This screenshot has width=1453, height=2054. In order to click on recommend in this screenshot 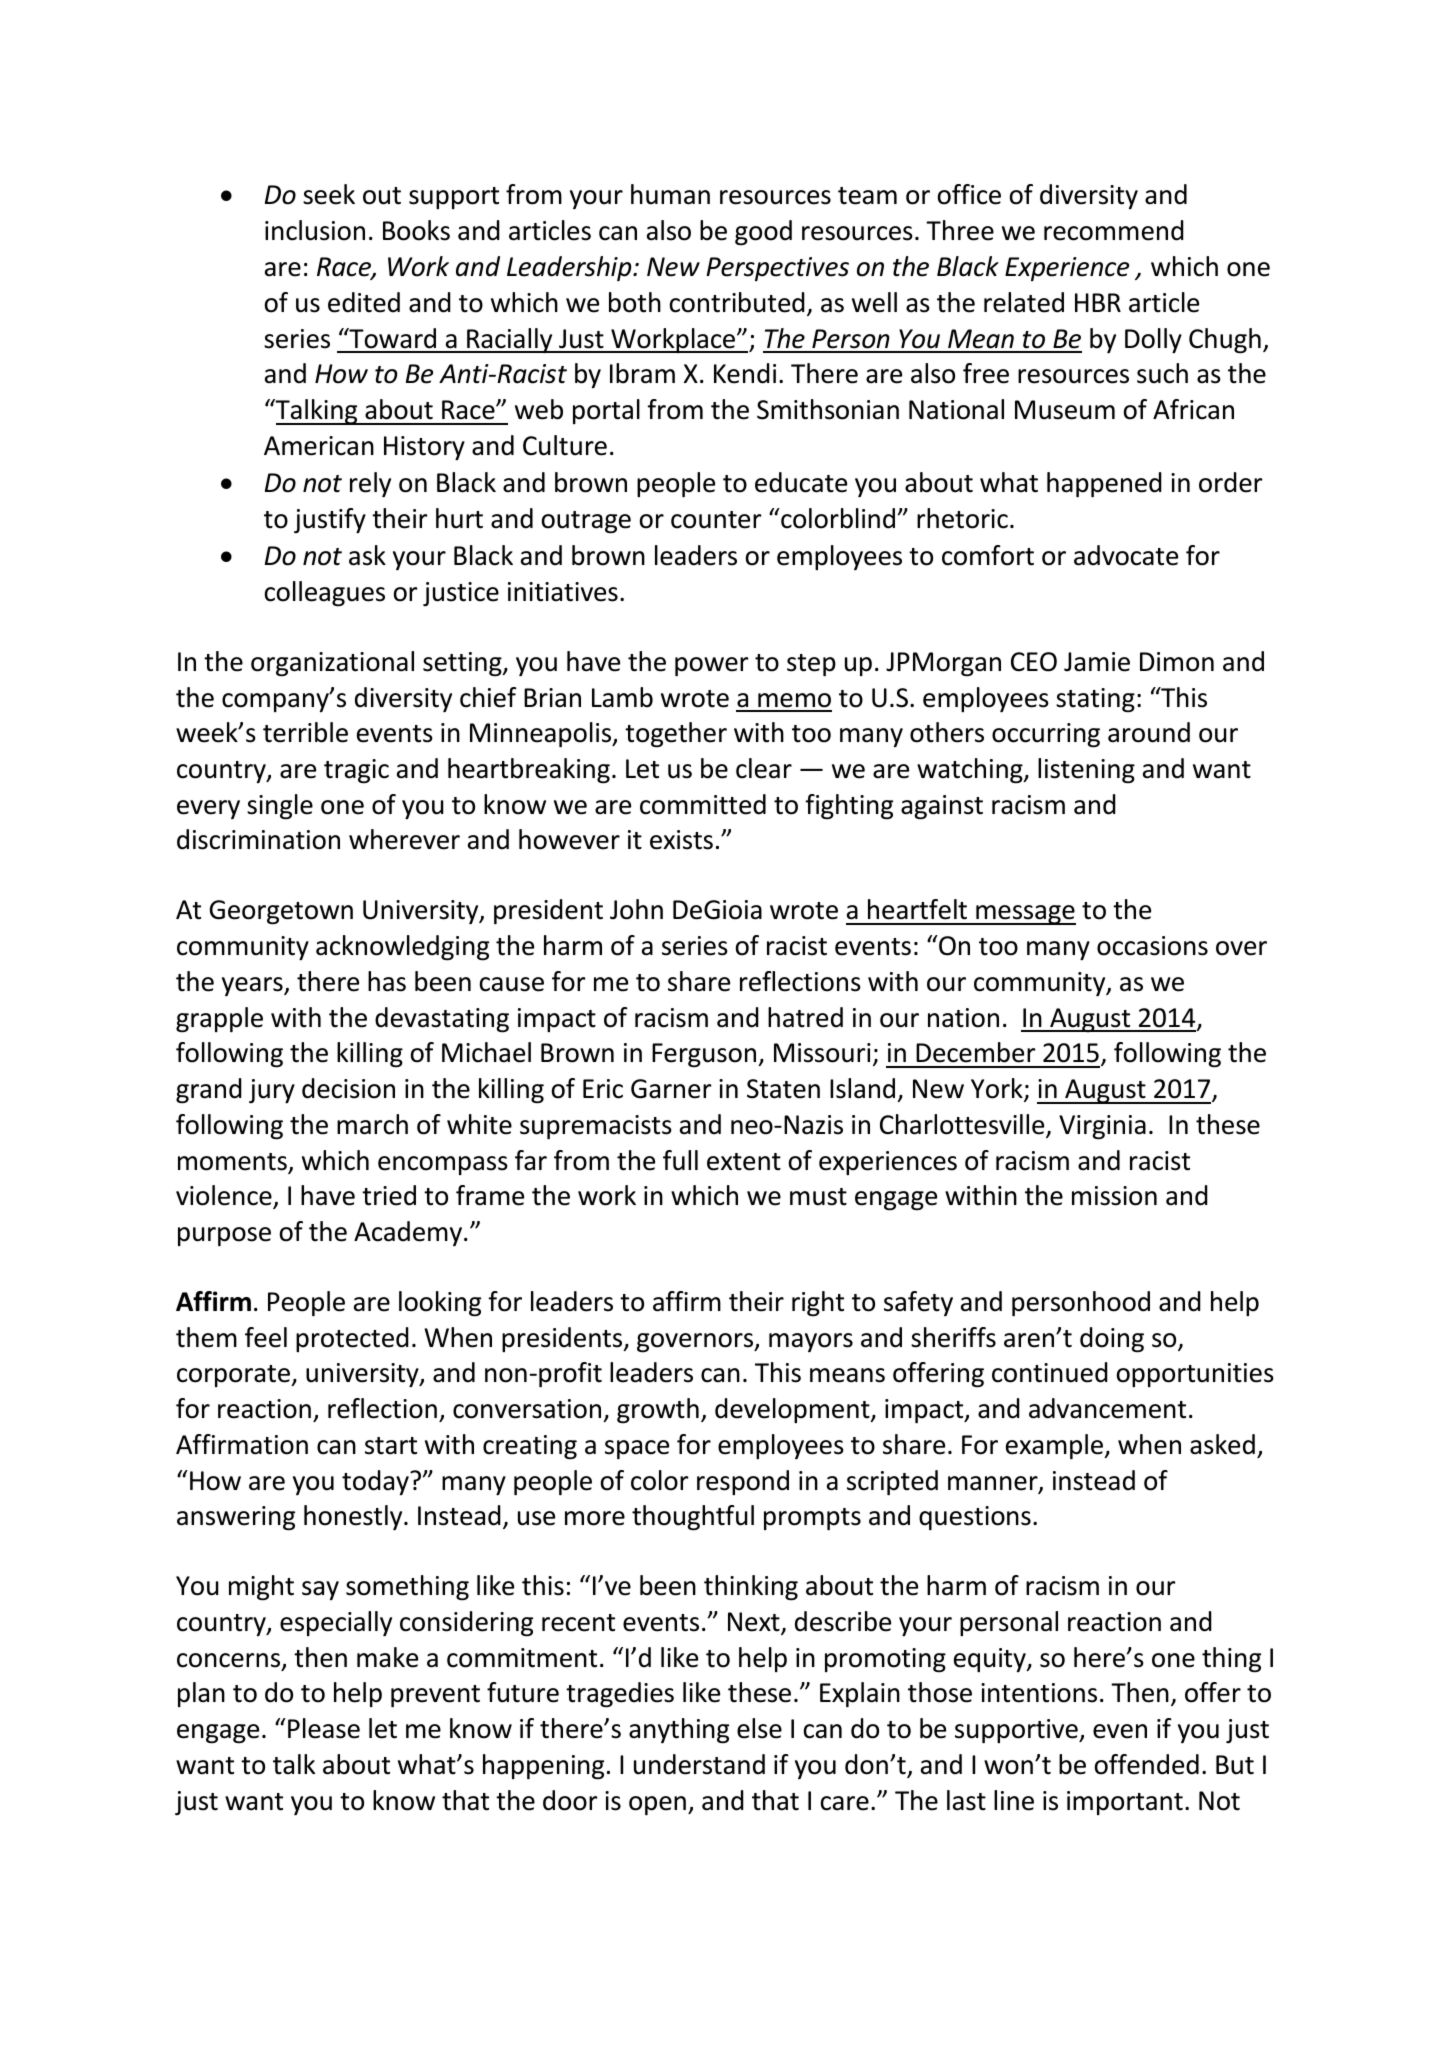, I will do `click(1114, 230)`.
